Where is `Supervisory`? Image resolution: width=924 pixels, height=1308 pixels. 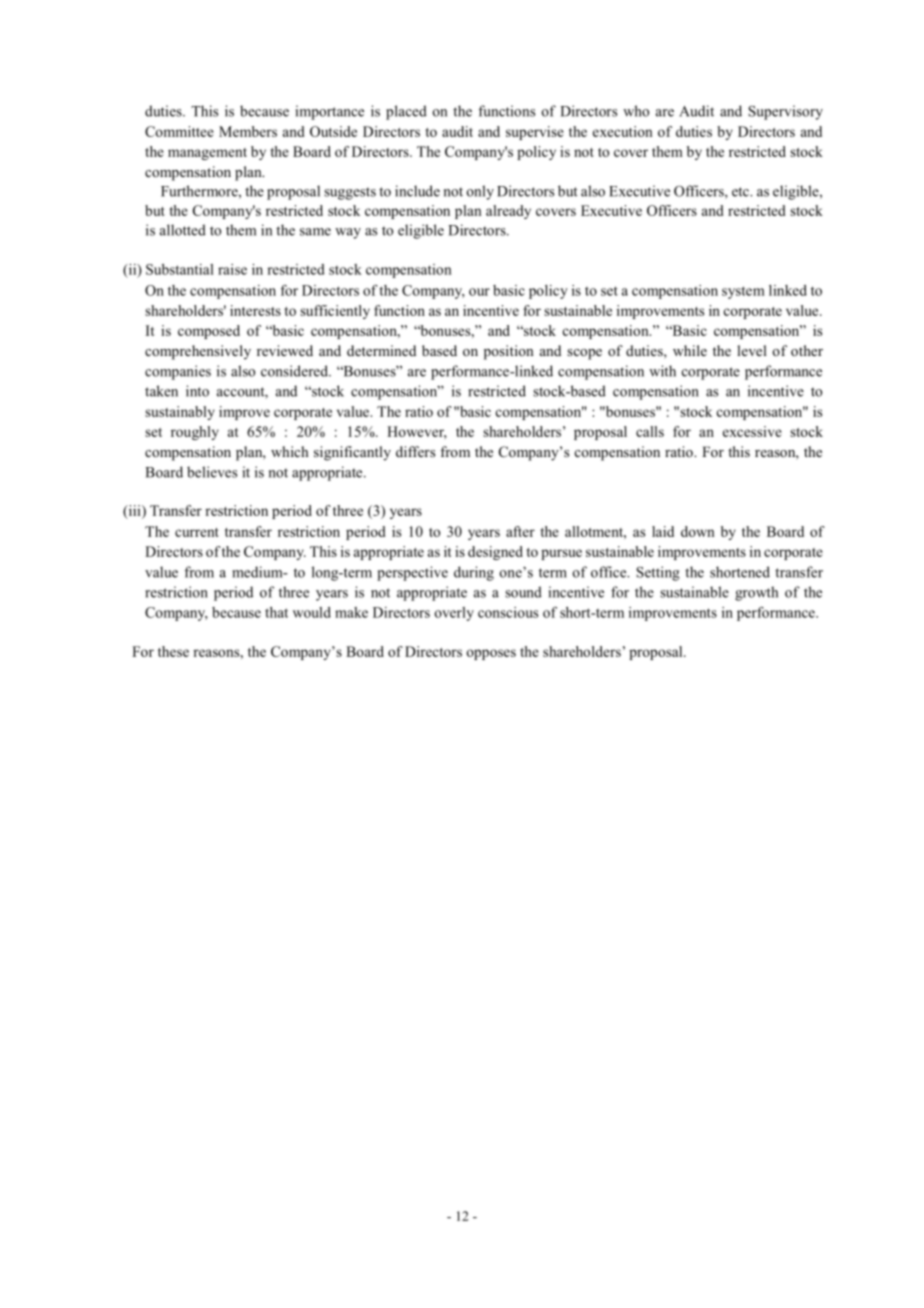 Supervisory is located at coordinates (785, 112).
